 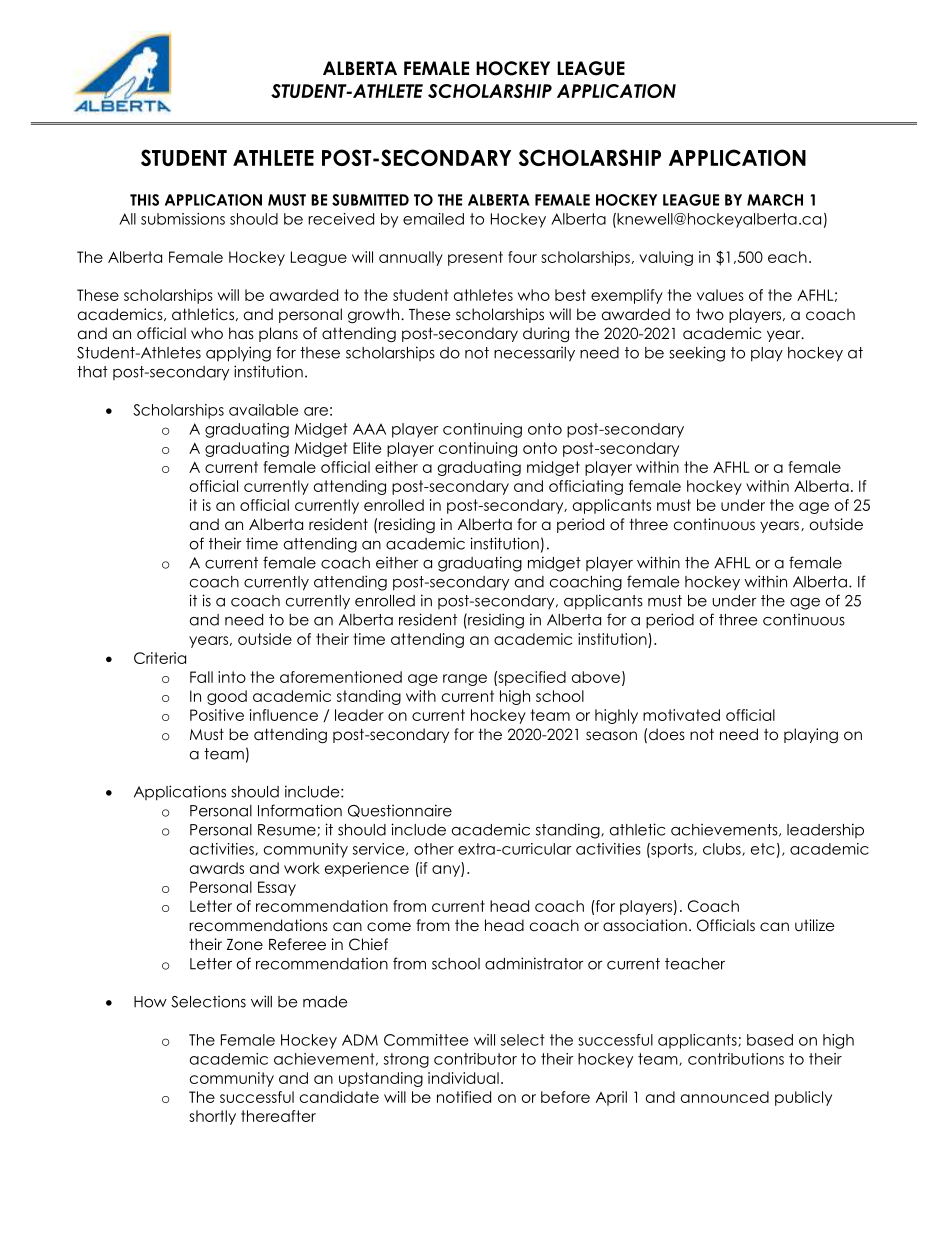 I want to click on available, so click(x=263, y=410).
